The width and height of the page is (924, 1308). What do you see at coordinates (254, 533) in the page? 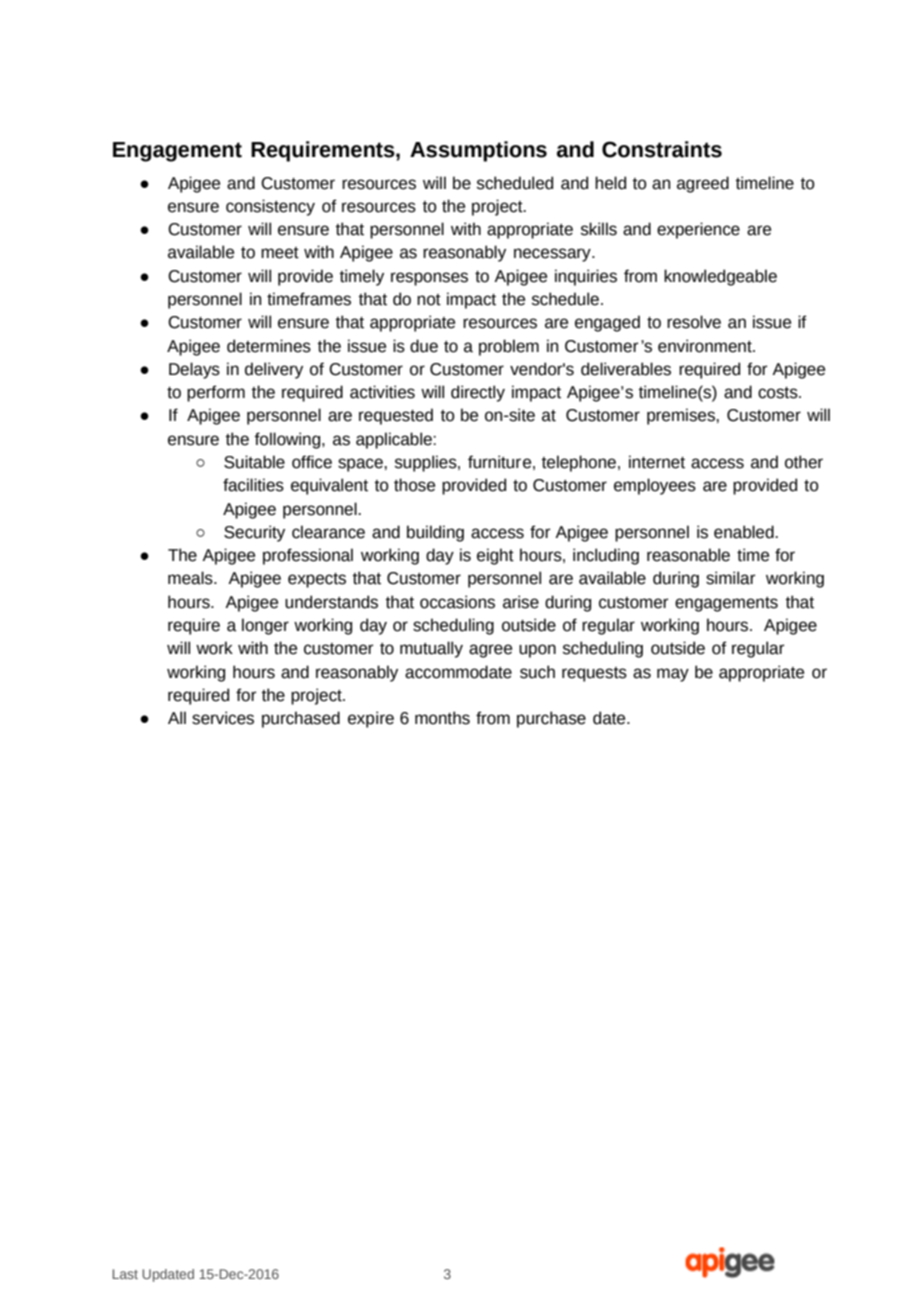
I see `Security` at bounding box center [254, 533].
